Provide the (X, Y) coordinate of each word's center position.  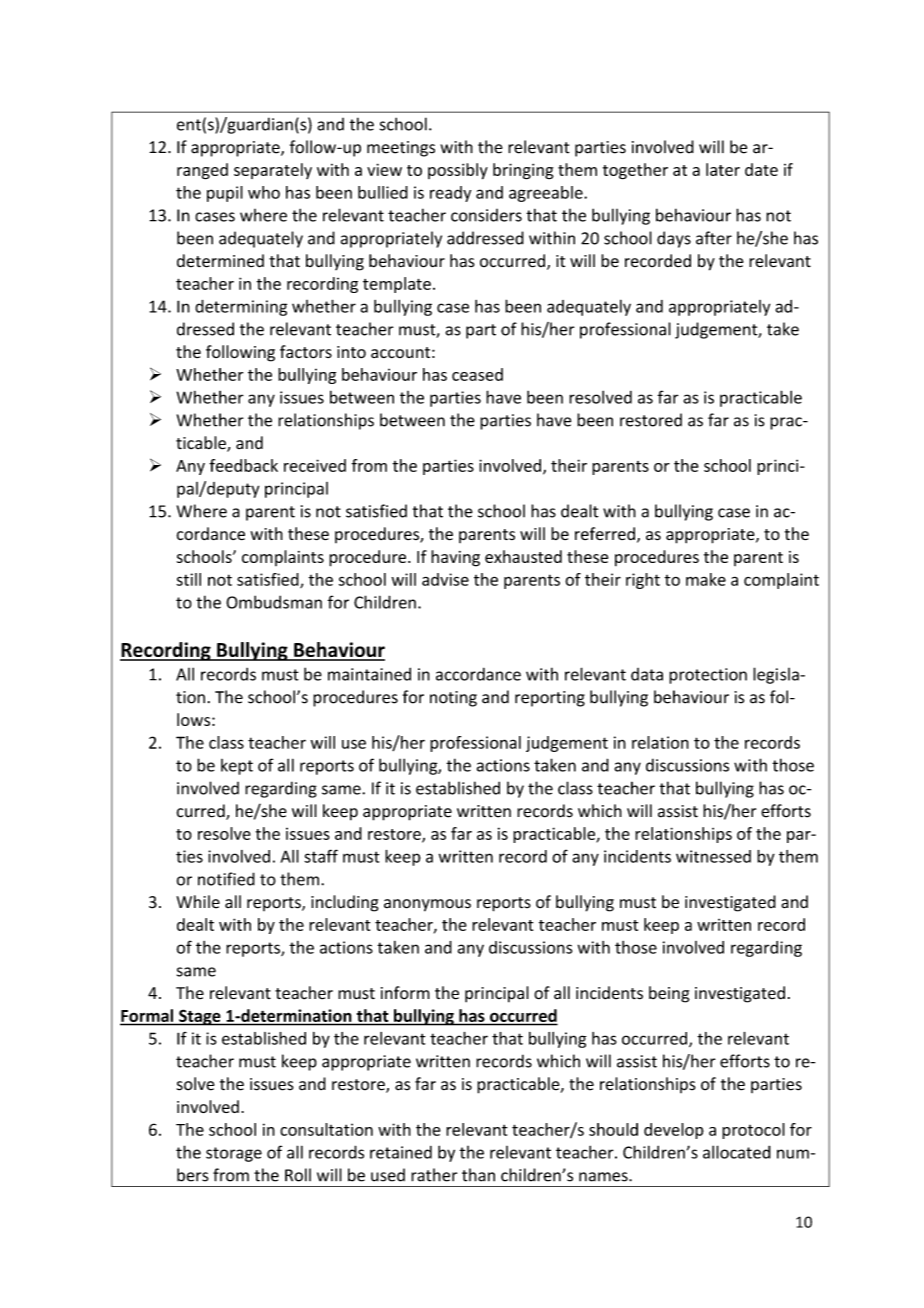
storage (234, 1154)
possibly (458, 171)
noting (453, 699)
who (264, 192)
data (647, 674)
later (723, 169)
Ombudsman (274, 602)
